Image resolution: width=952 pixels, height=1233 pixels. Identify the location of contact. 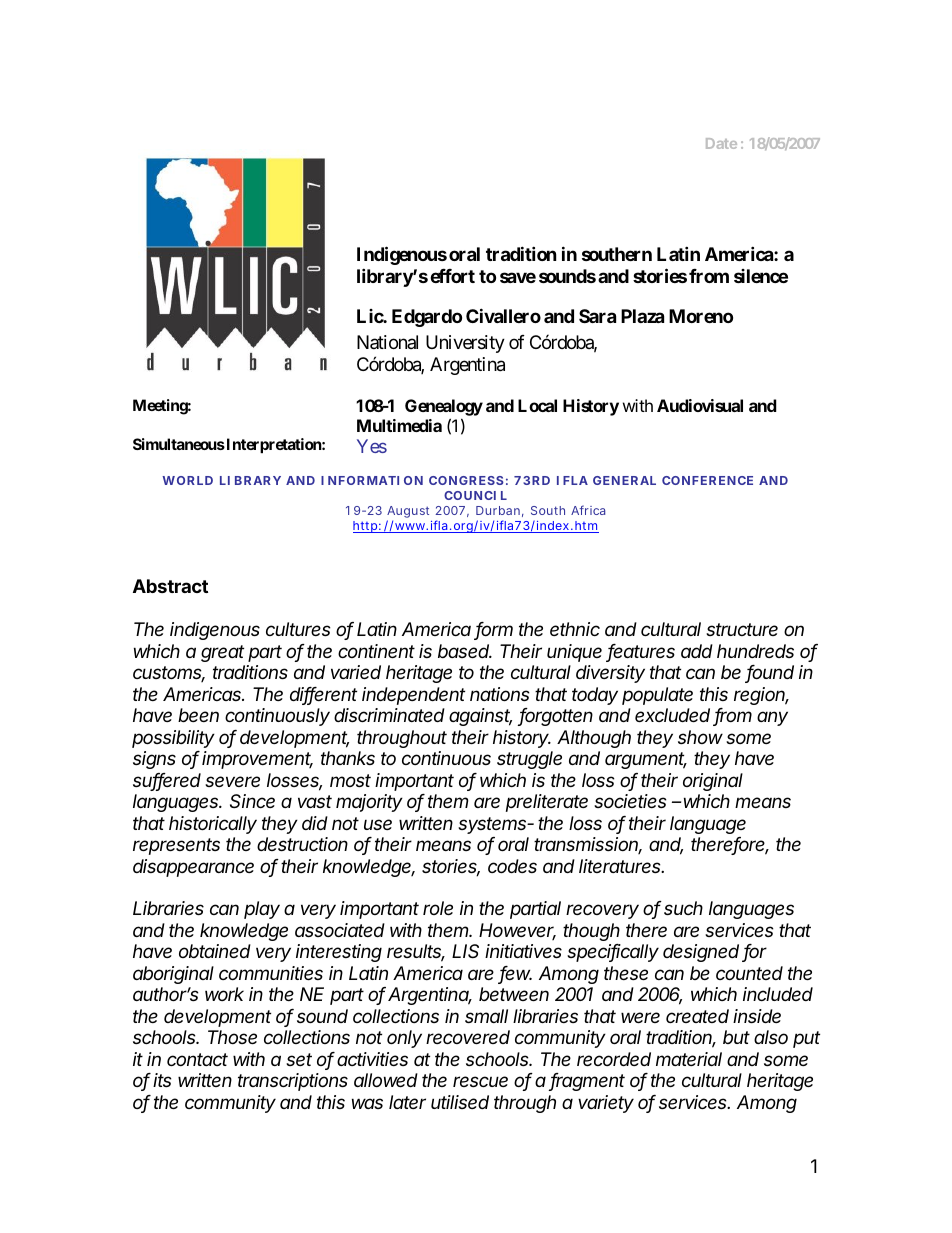
(197, 1059).
